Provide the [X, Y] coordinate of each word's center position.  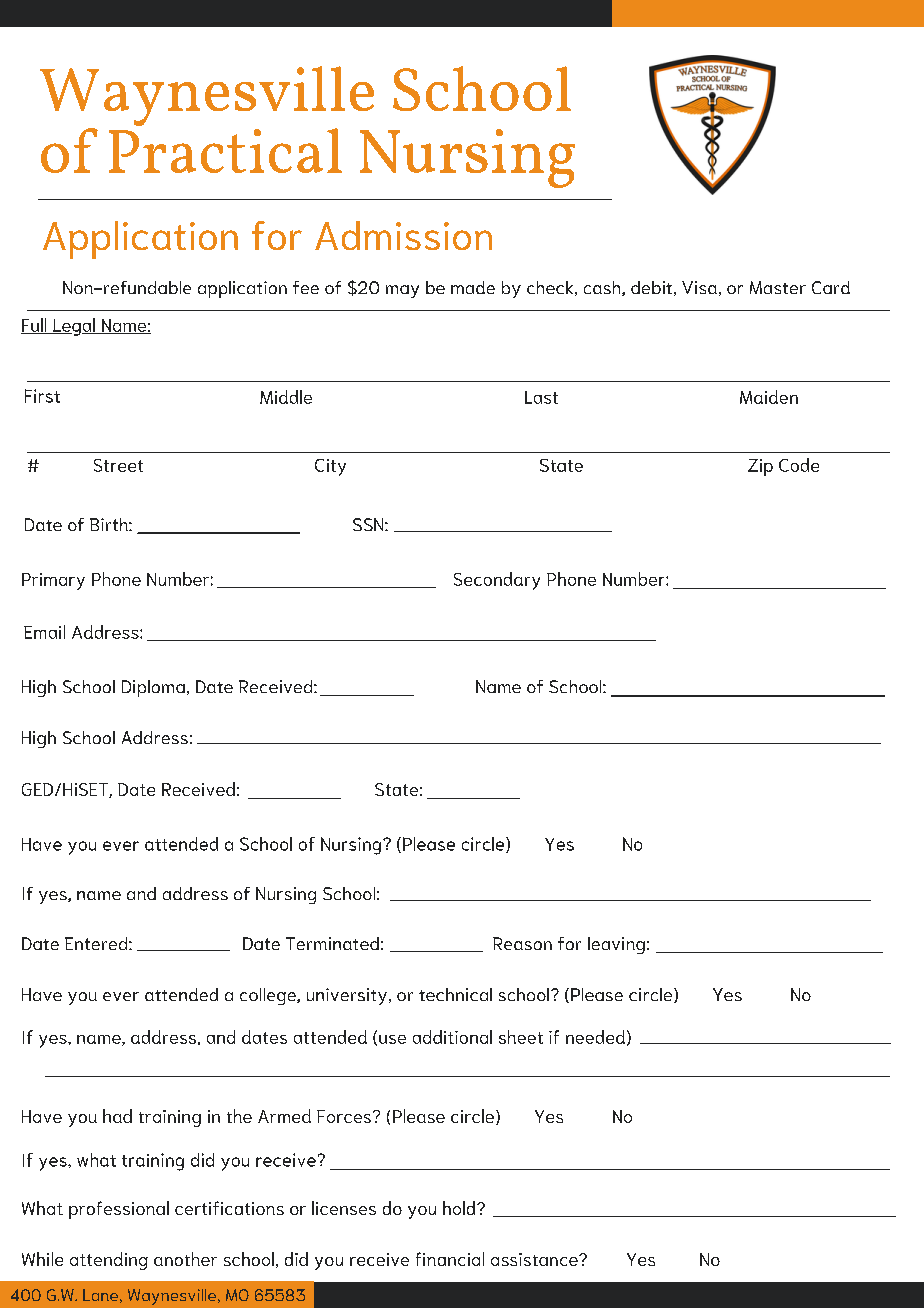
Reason [522, 943]
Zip [760, 467]
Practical [225, 149]
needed [595, 1037]
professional [119, 1210]
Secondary [497, 581]
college [269, 996]
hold [460, 1208]
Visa [699, 287]
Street [118, 465]
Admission [403, 235]
